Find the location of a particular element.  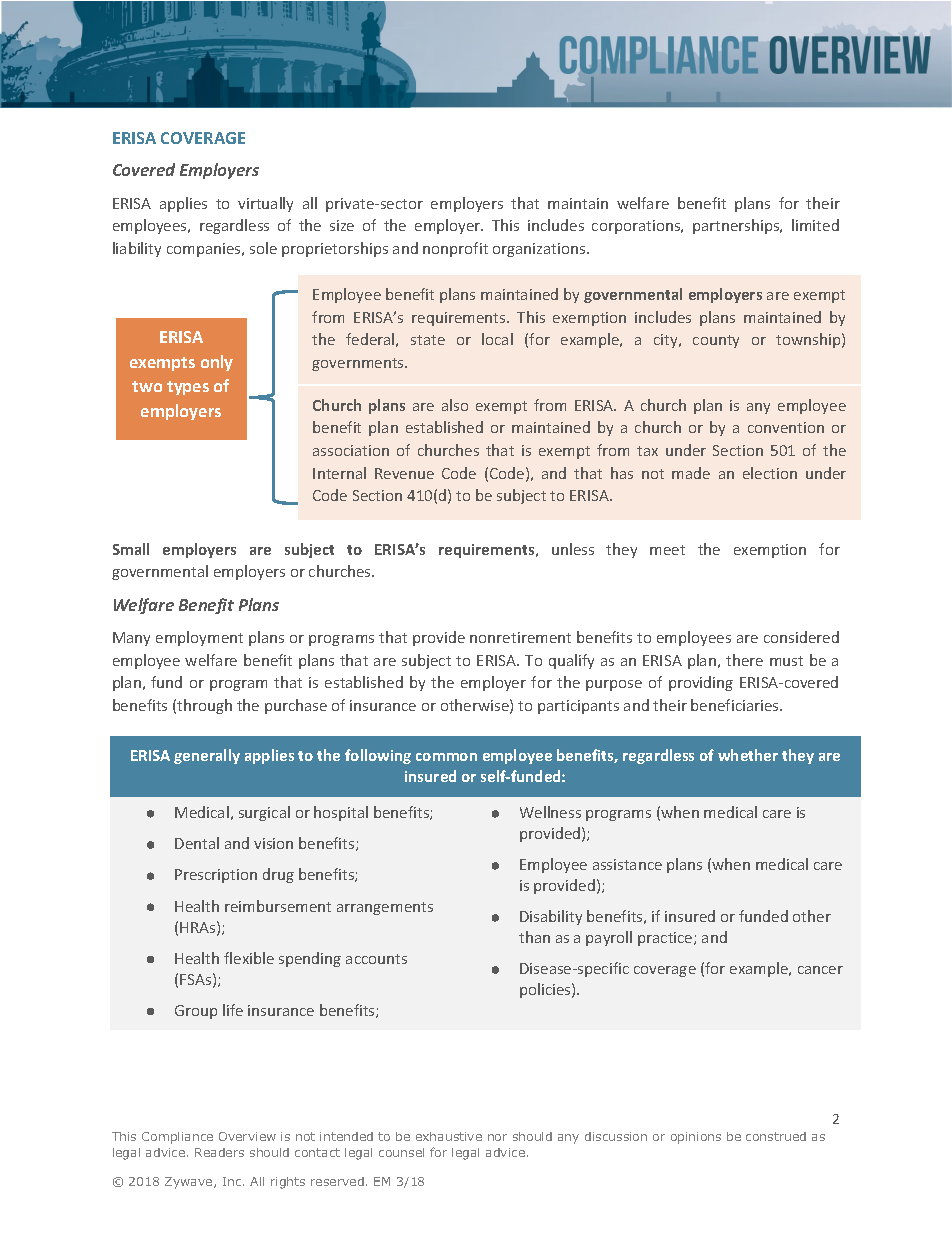

Small is located at coordinates (131, 549).
